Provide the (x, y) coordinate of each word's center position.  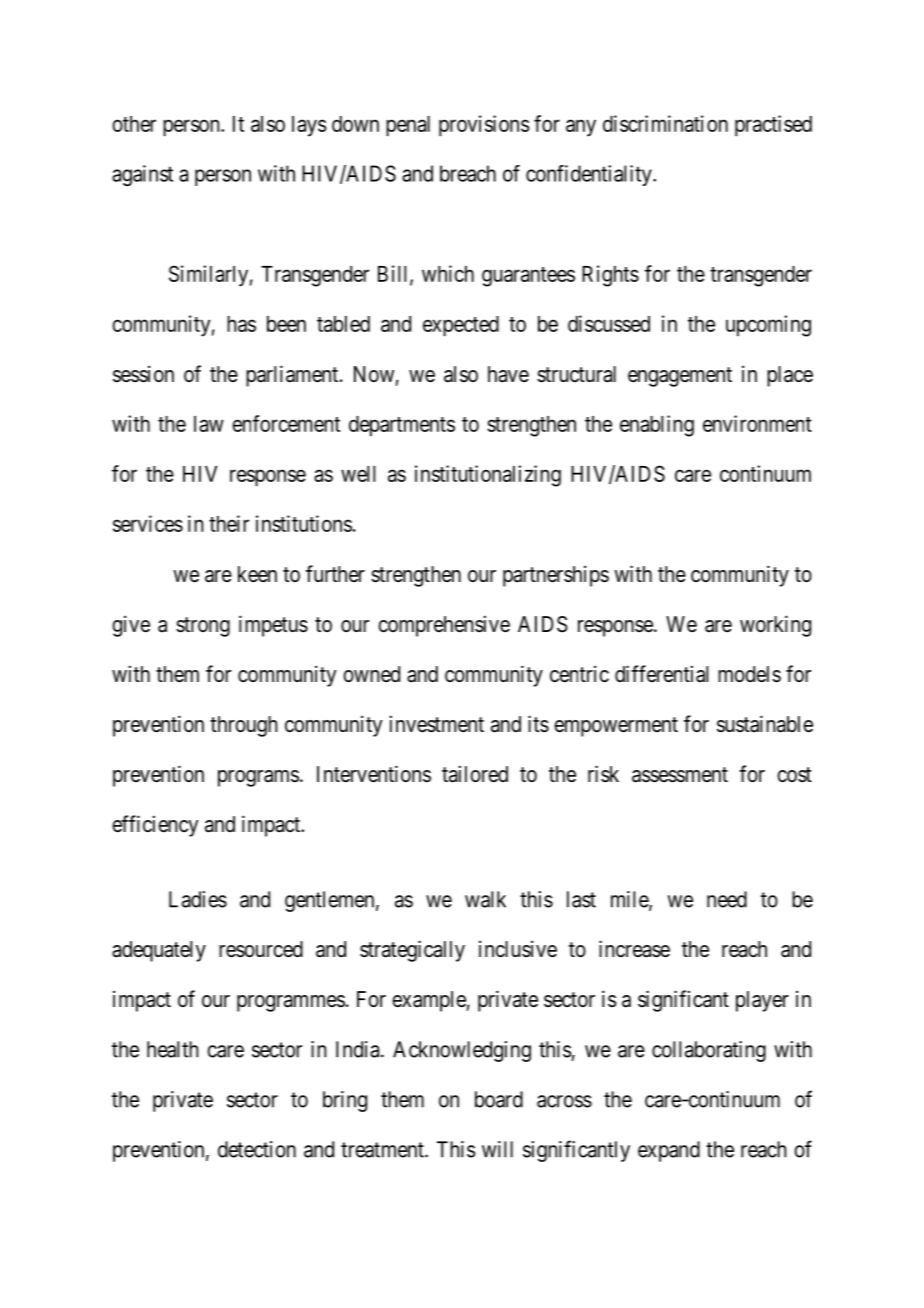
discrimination (665, 123)
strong (203, 627)
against (142, 175)
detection (257, 1149)
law (209, 424)
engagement (680, 377)
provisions (484, 126)
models (749, 674)
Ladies (198, 899)
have (508, 374)
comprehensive (444, 626)
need (727, 899)
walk (485, 899)
